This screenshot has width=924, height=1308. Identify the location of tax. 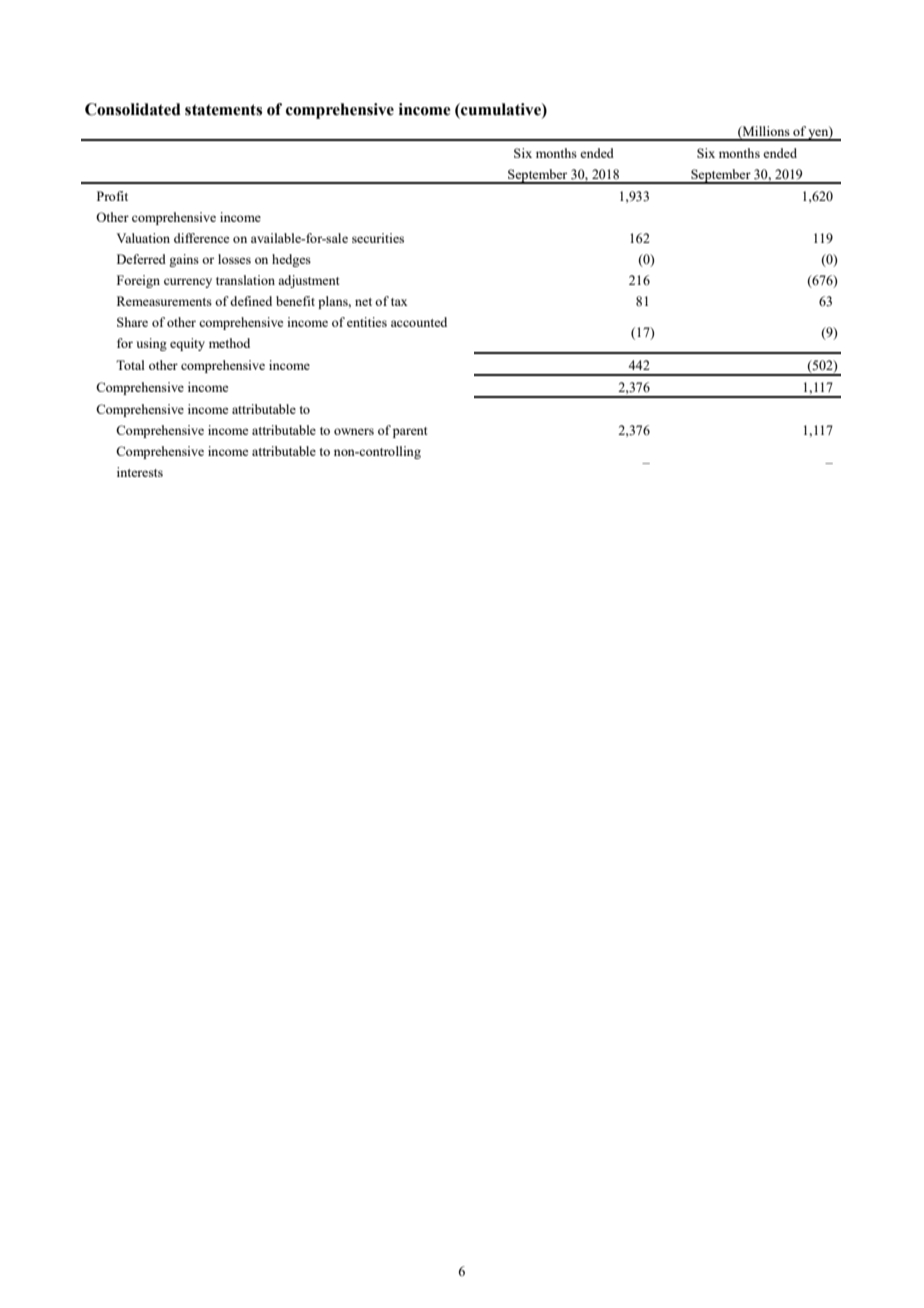
(399, 302).
